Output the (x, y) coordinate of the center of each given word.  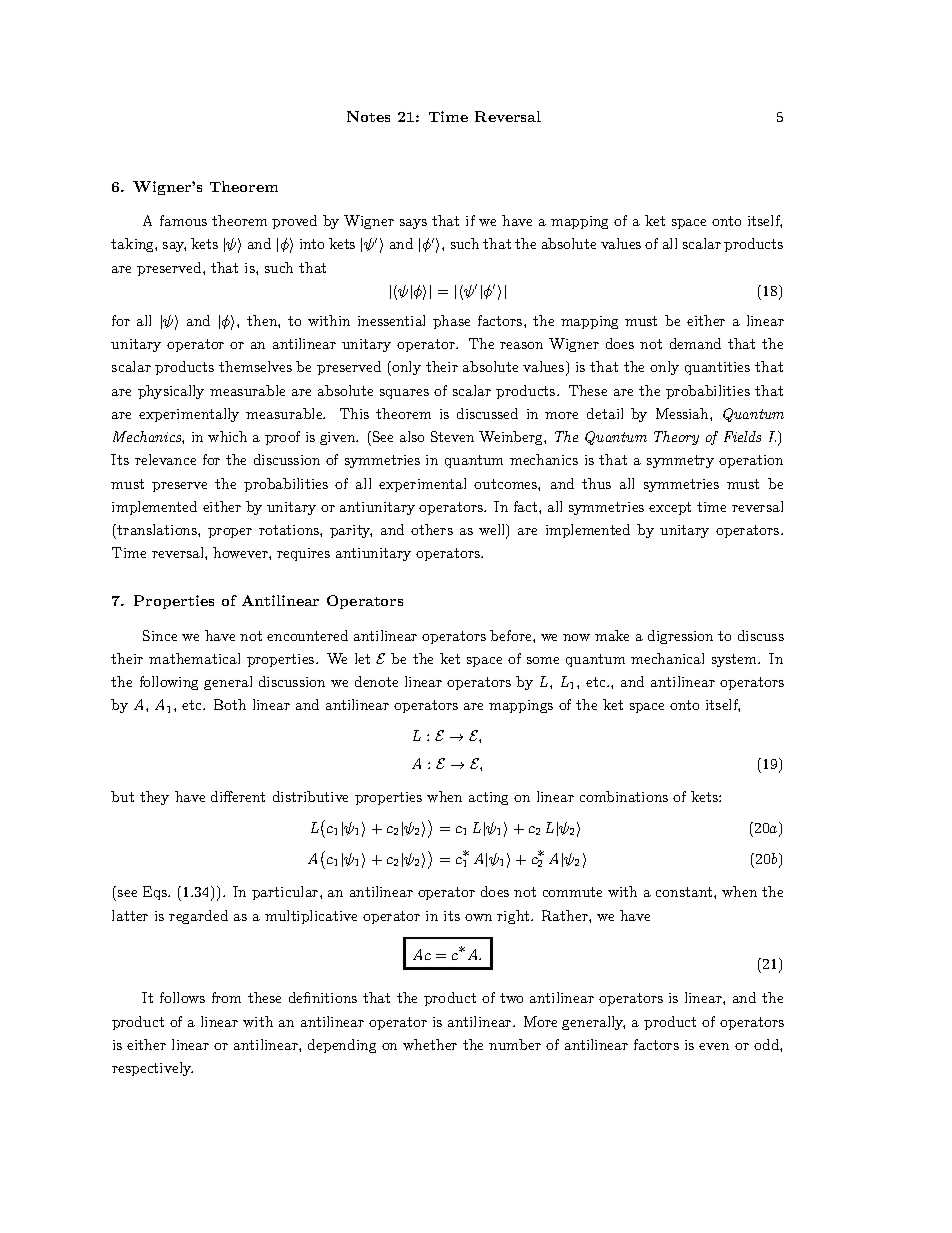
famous (183, 220)
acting (488, 798)
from (226, 997)
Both (230, 704)
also (412, 436)
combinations (624, 796)
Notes (368, 116)
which (227, 436)
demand (695, 343)
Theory (676, 438)
